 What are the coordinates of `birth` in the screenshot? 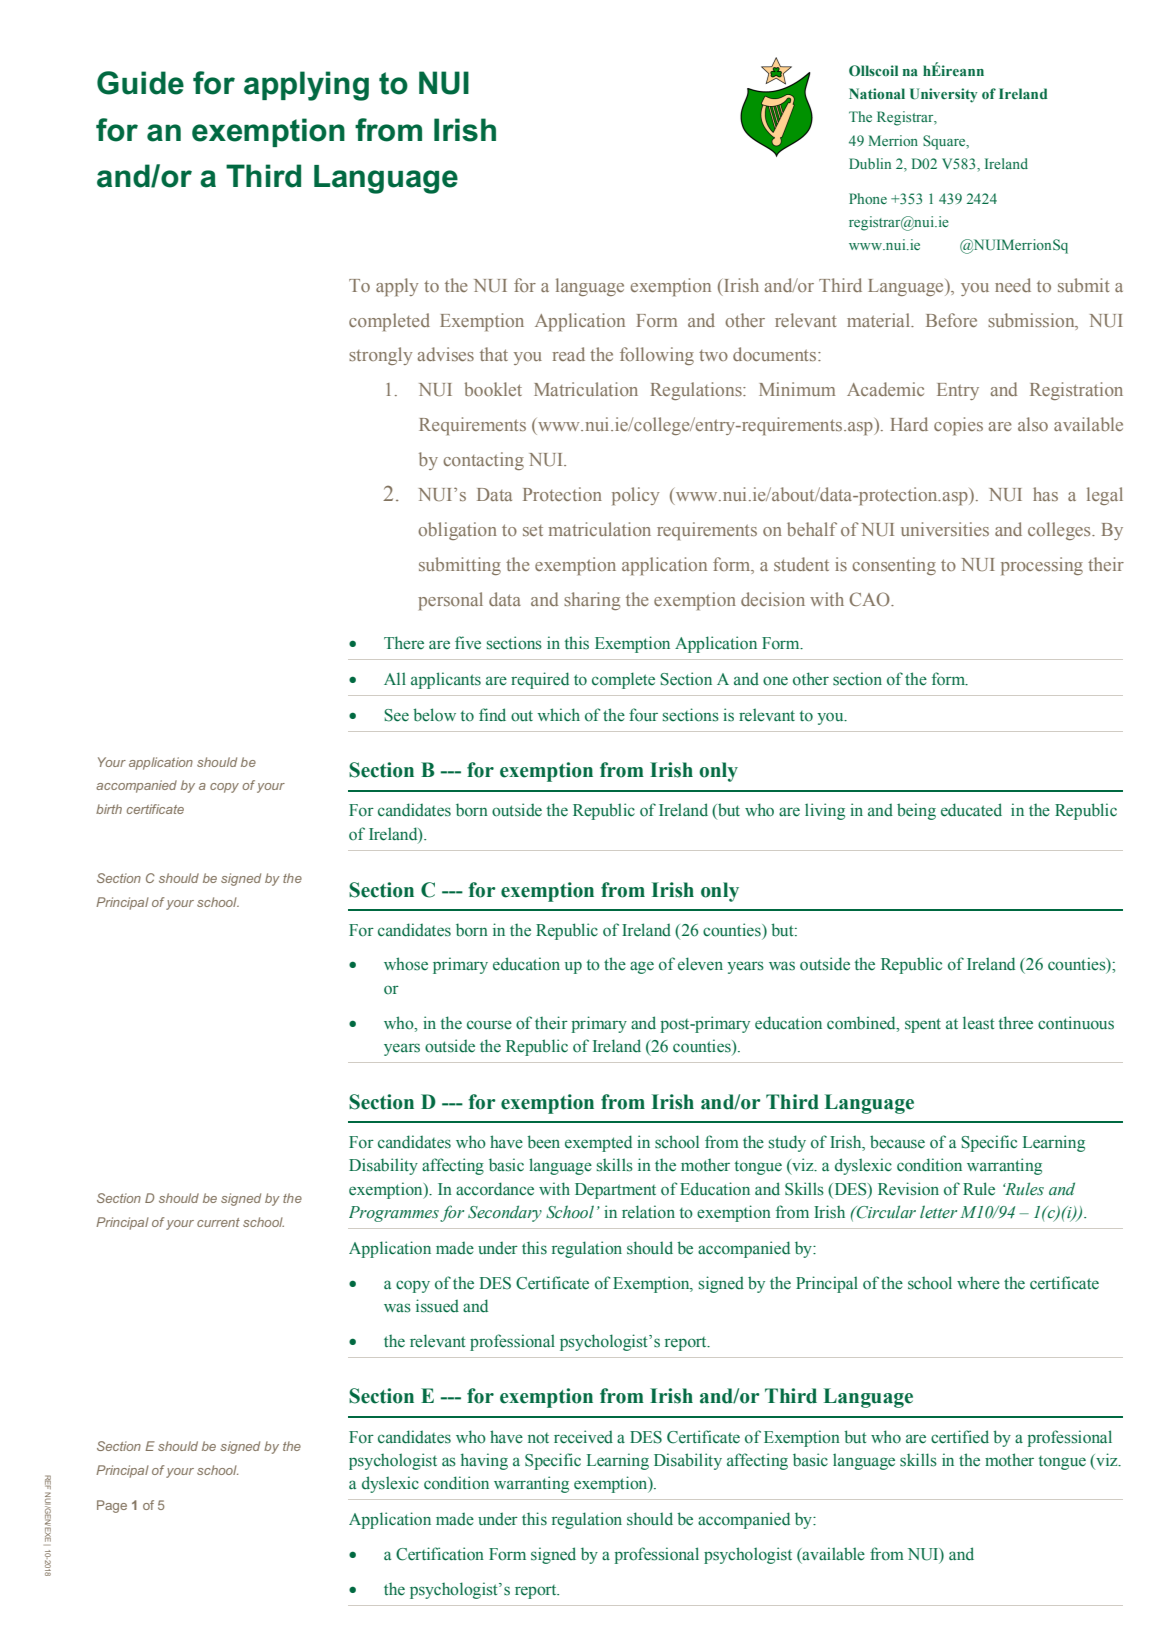 It's located at (109, 809).
